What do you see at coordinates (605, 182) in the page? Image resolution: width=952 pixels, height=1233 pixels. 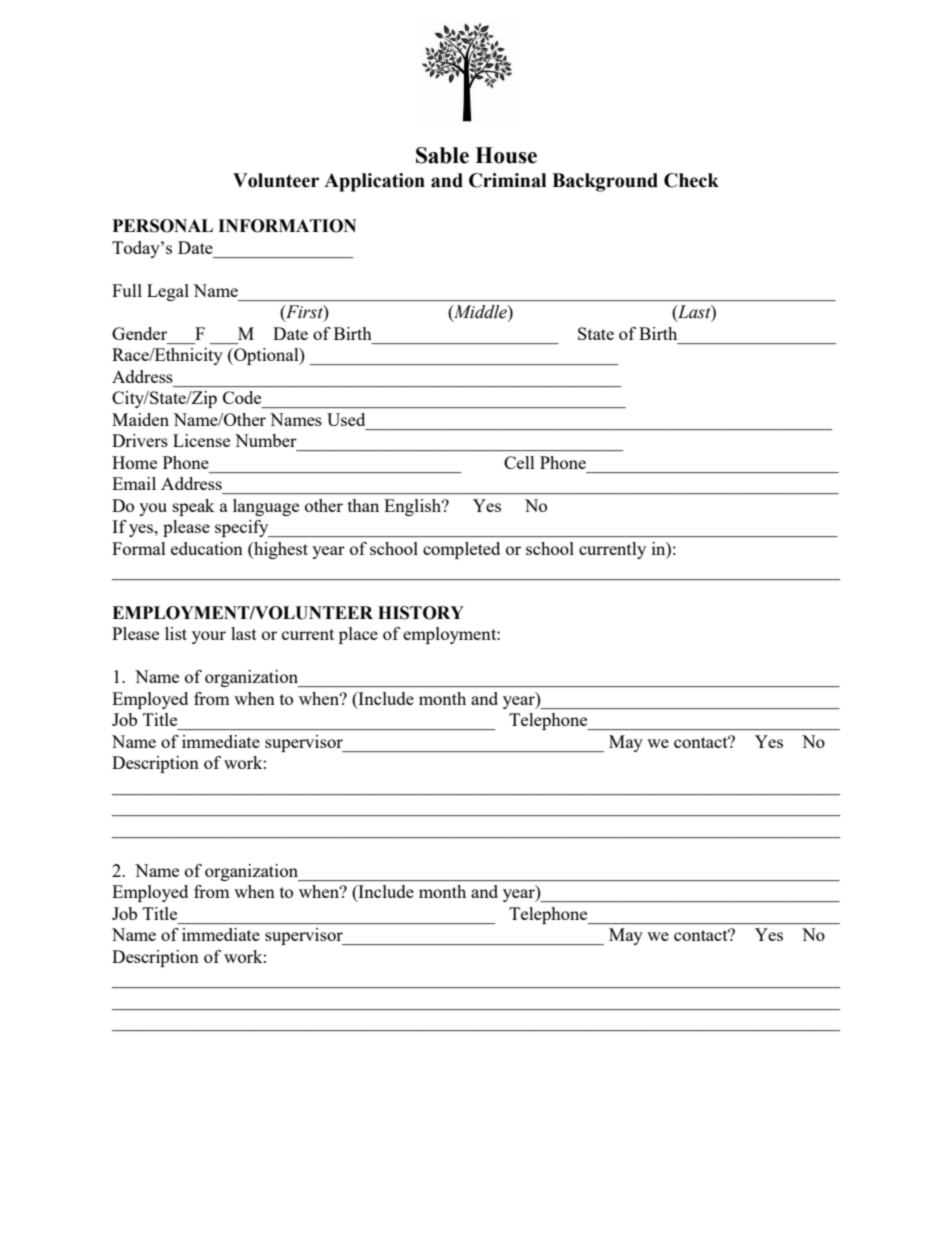 I see `Background` at bounding box center [605, 182].
